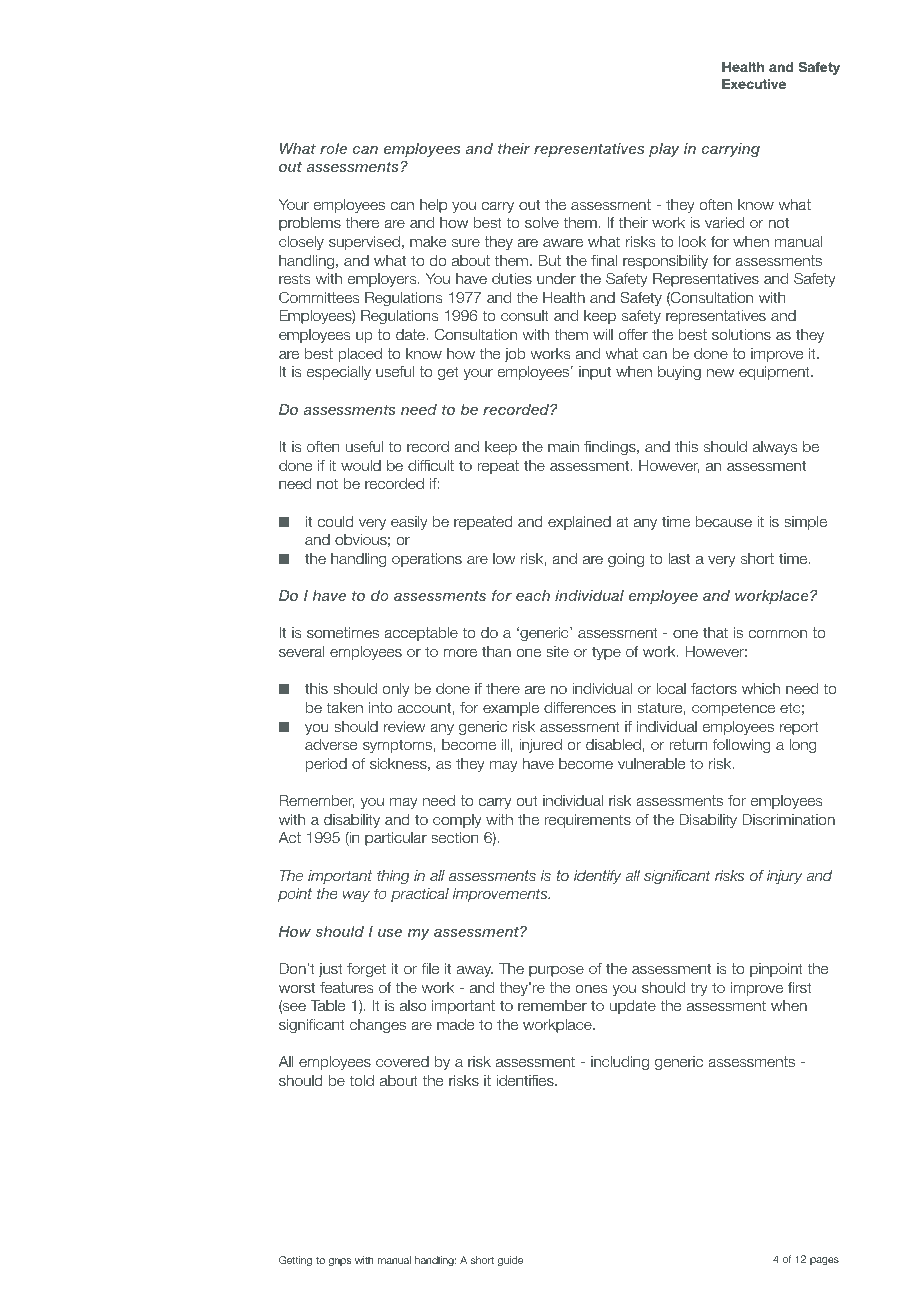  Describe the element at coordinates (542, 223) in the screenshot. I see `solve` at that location.
